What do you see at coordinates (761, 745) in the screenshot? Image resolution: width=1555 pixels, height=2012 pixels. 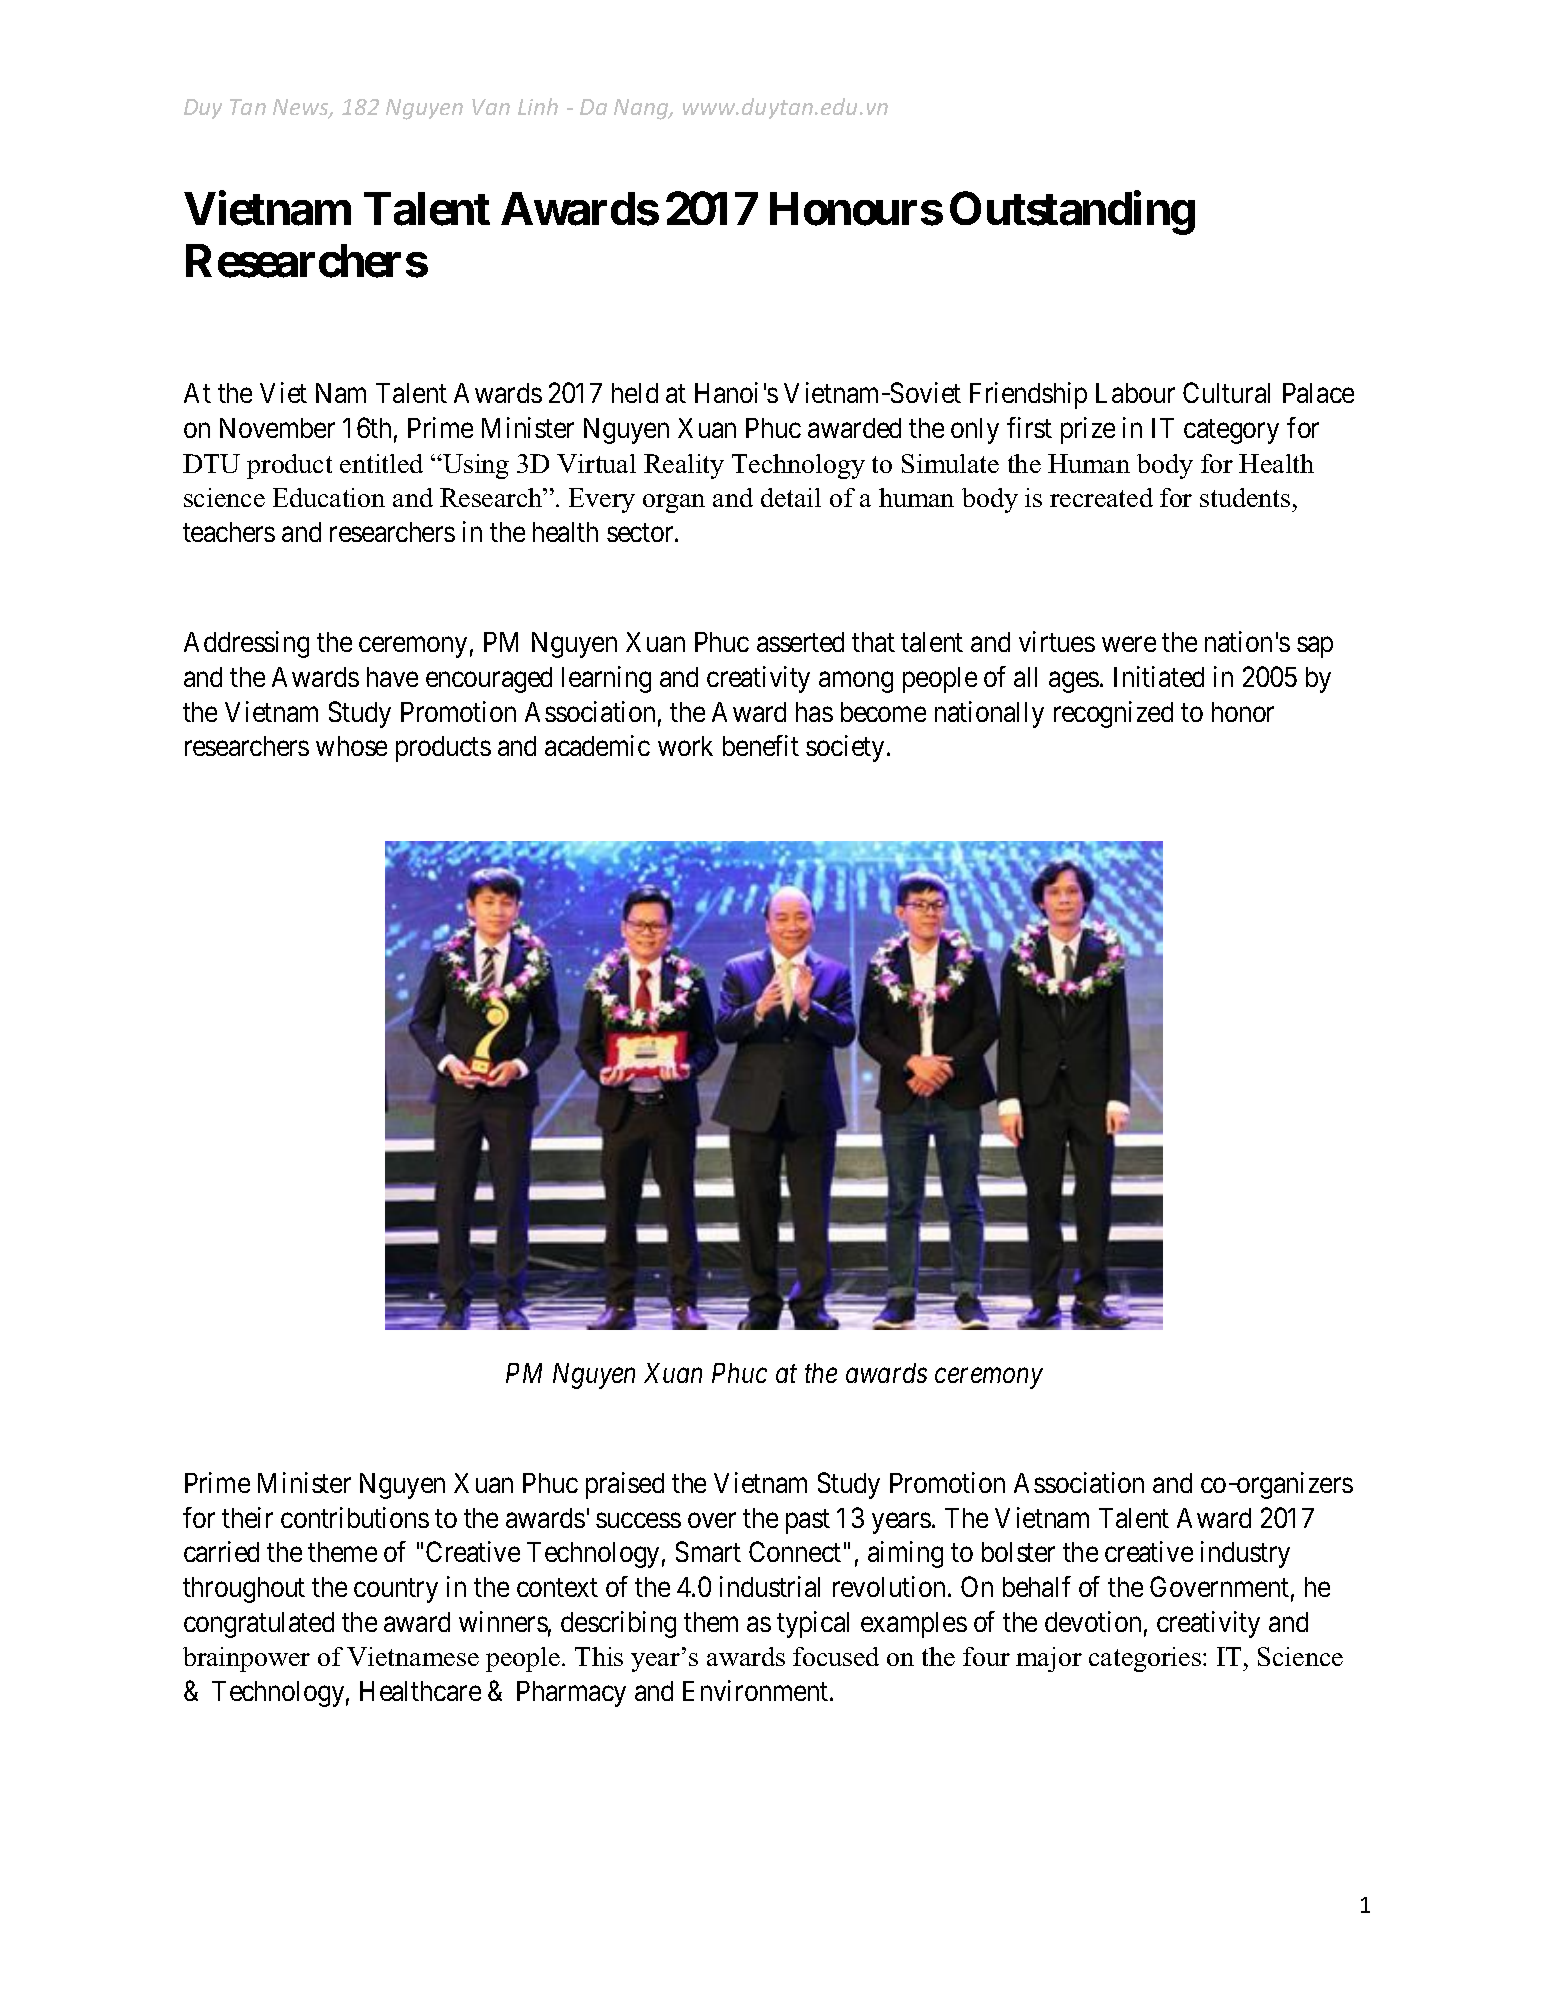 I see `benefit` at bounding box center [761, 745].
